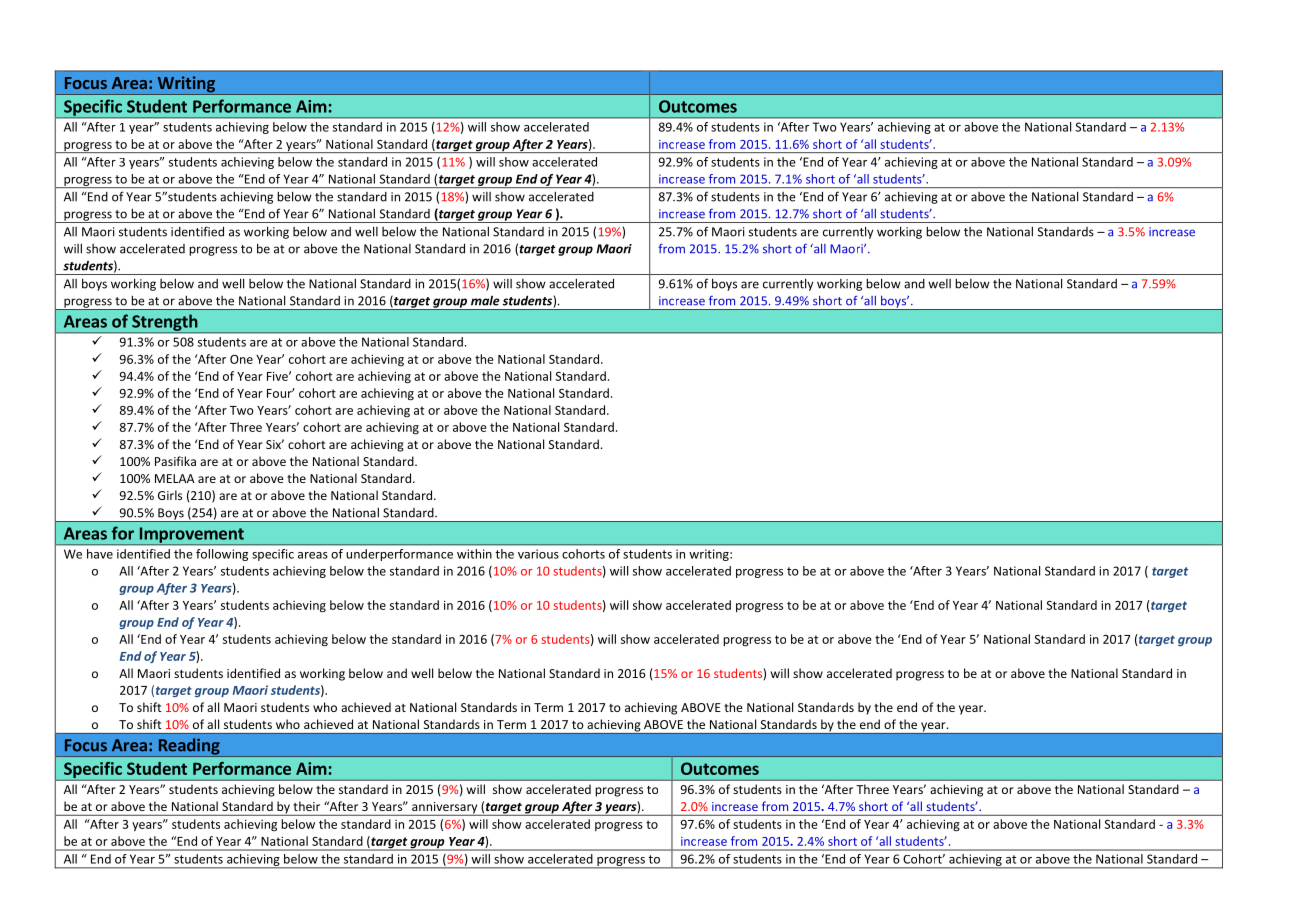  What do you see at coordinates (485, 300) in the screenshot?
I see `male` at bounding box center [485, 300].
